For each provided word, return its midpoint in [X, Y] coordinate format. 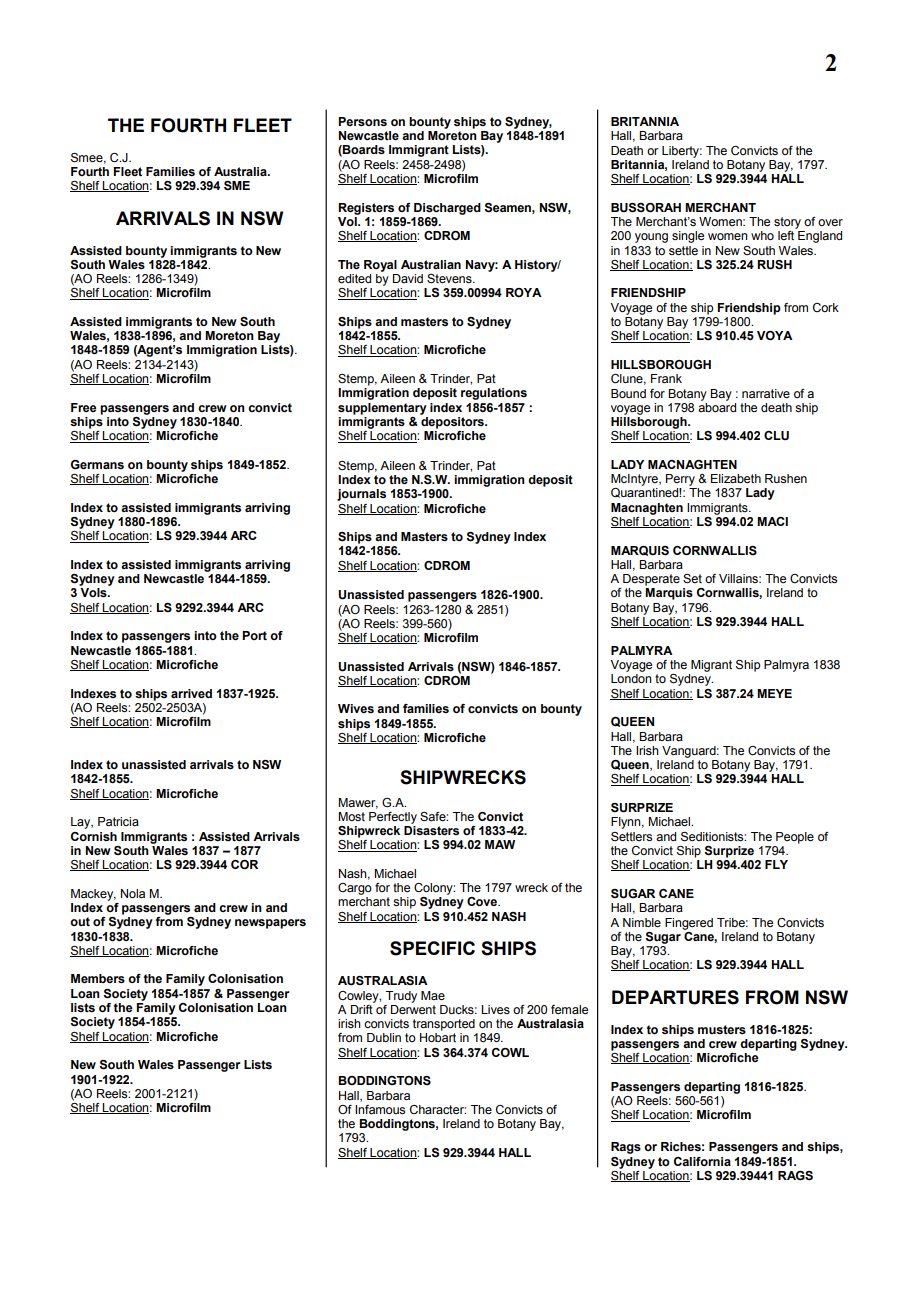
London [631, 678]
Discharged [447, 209]
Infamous [380, 1109]
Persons [362, 122]
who [762, 235]
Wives [356, 708]
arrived [191, 693]
